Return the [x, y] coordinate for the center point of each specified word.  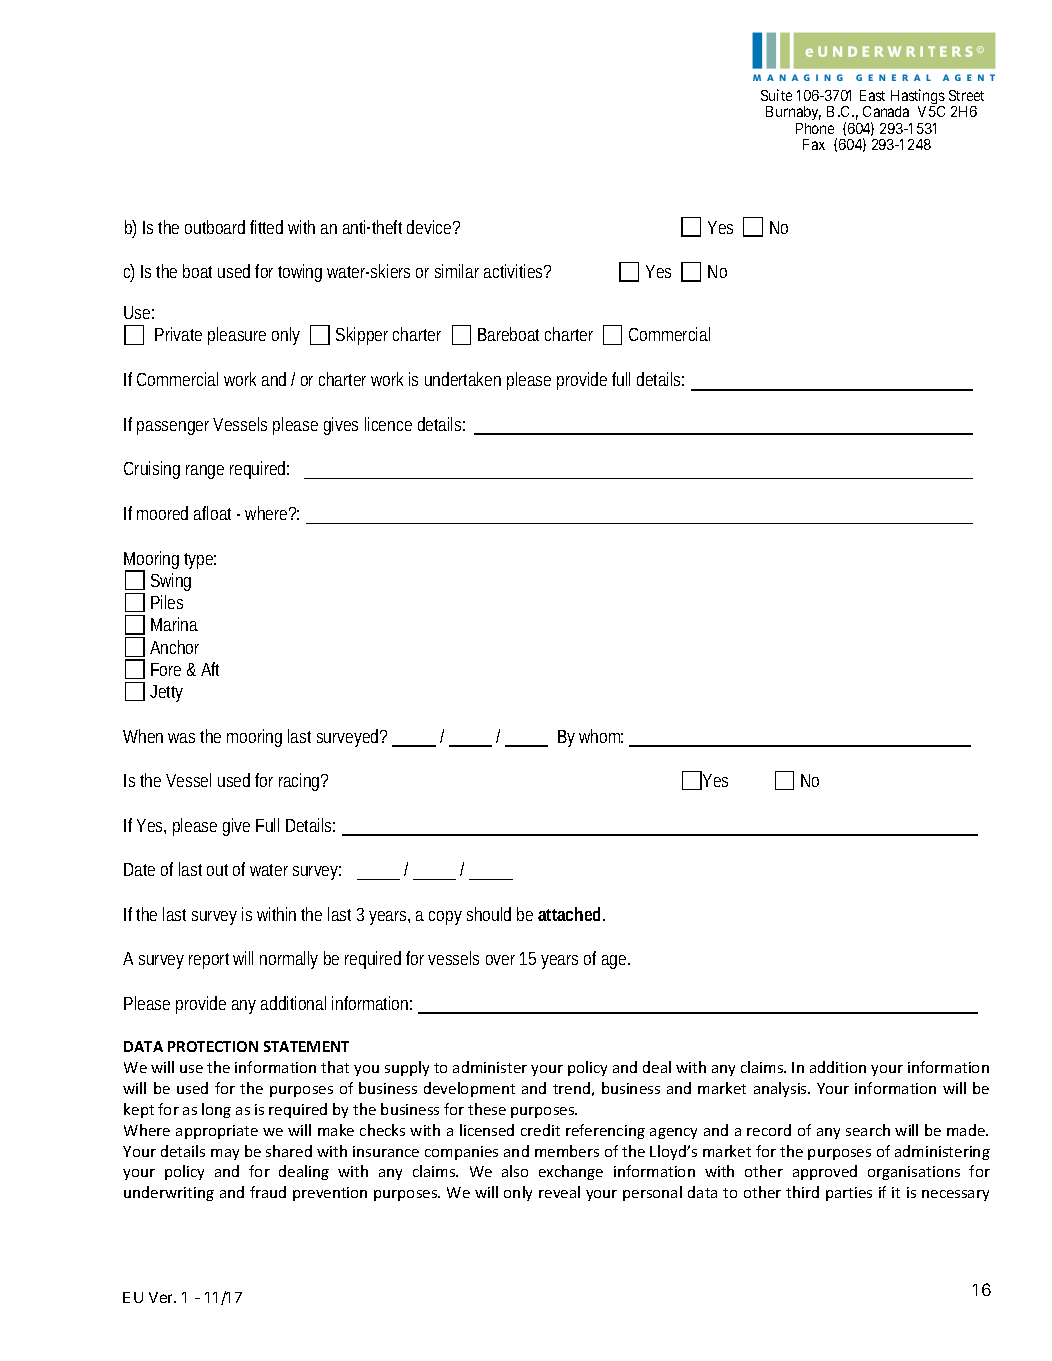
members [567, 1151]
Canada [886, 111]
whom [601, 736]
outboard [215, 227]
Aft [210, 669]
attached [571, 914]
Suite [776, 95]
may [225, 1154]
